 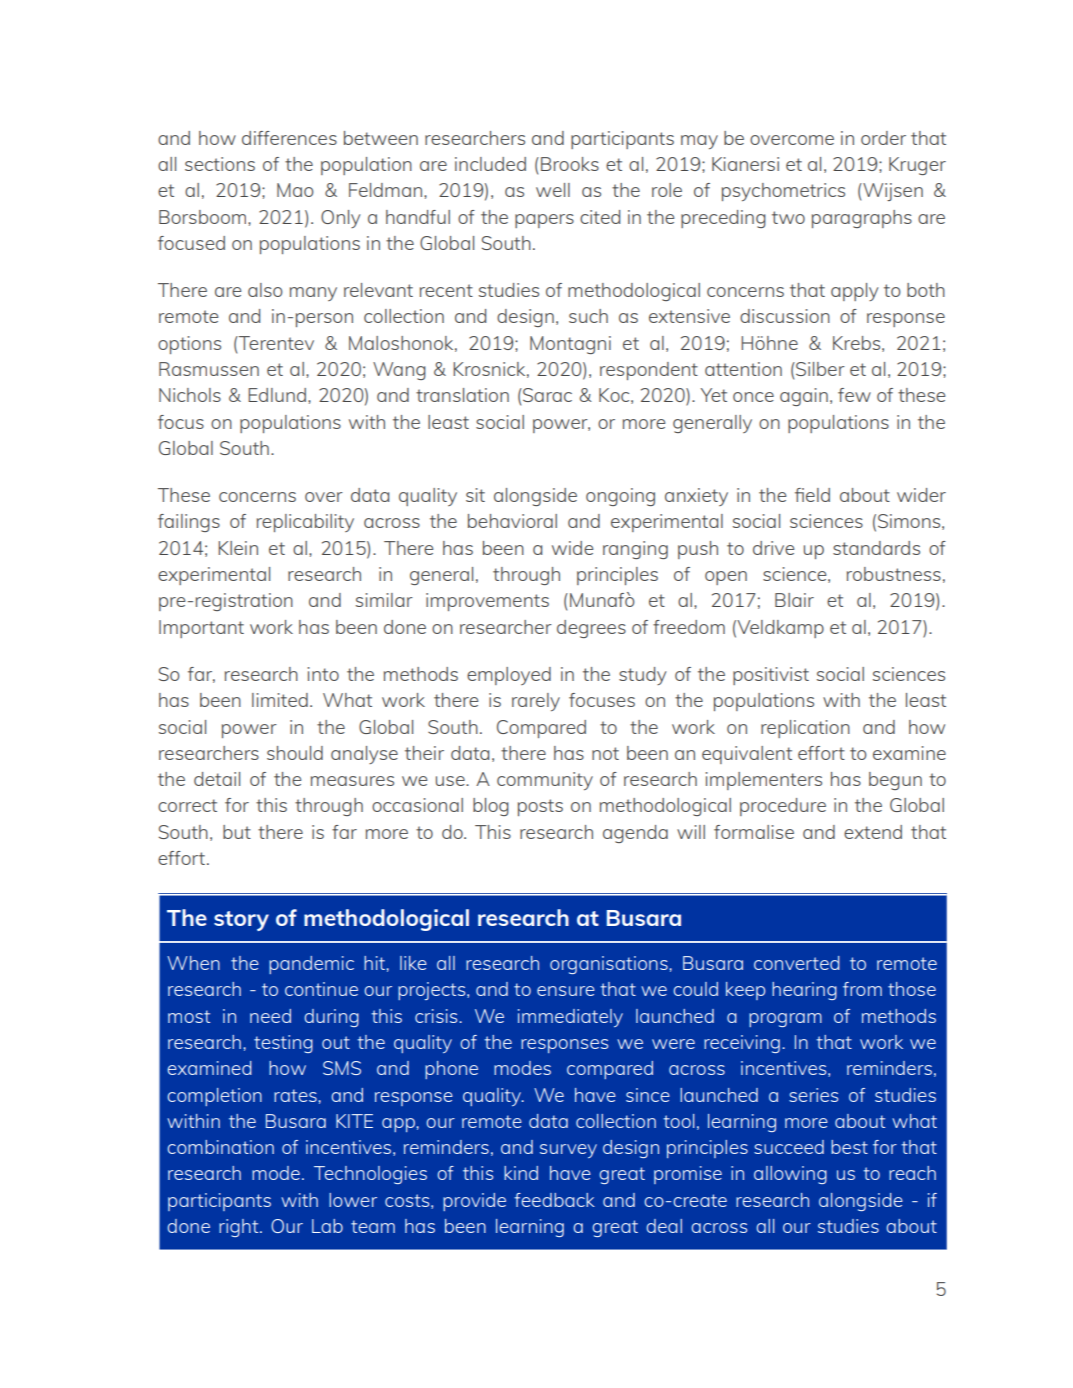 I want to click on rarely, so click(x=536, y=702).
